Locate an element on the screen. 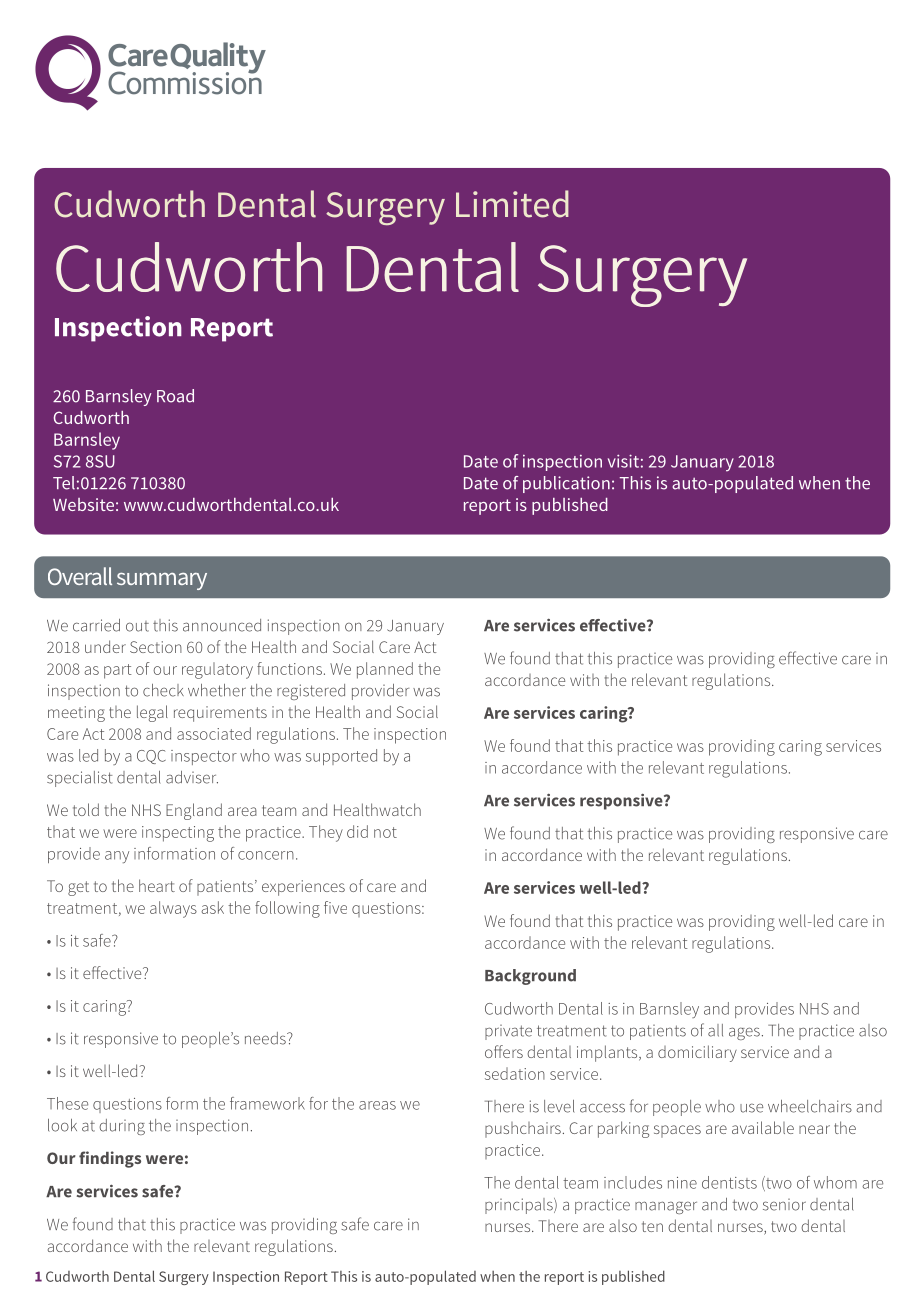 The image size is (924, 1308). publication is located at coordinates (566, 484).
